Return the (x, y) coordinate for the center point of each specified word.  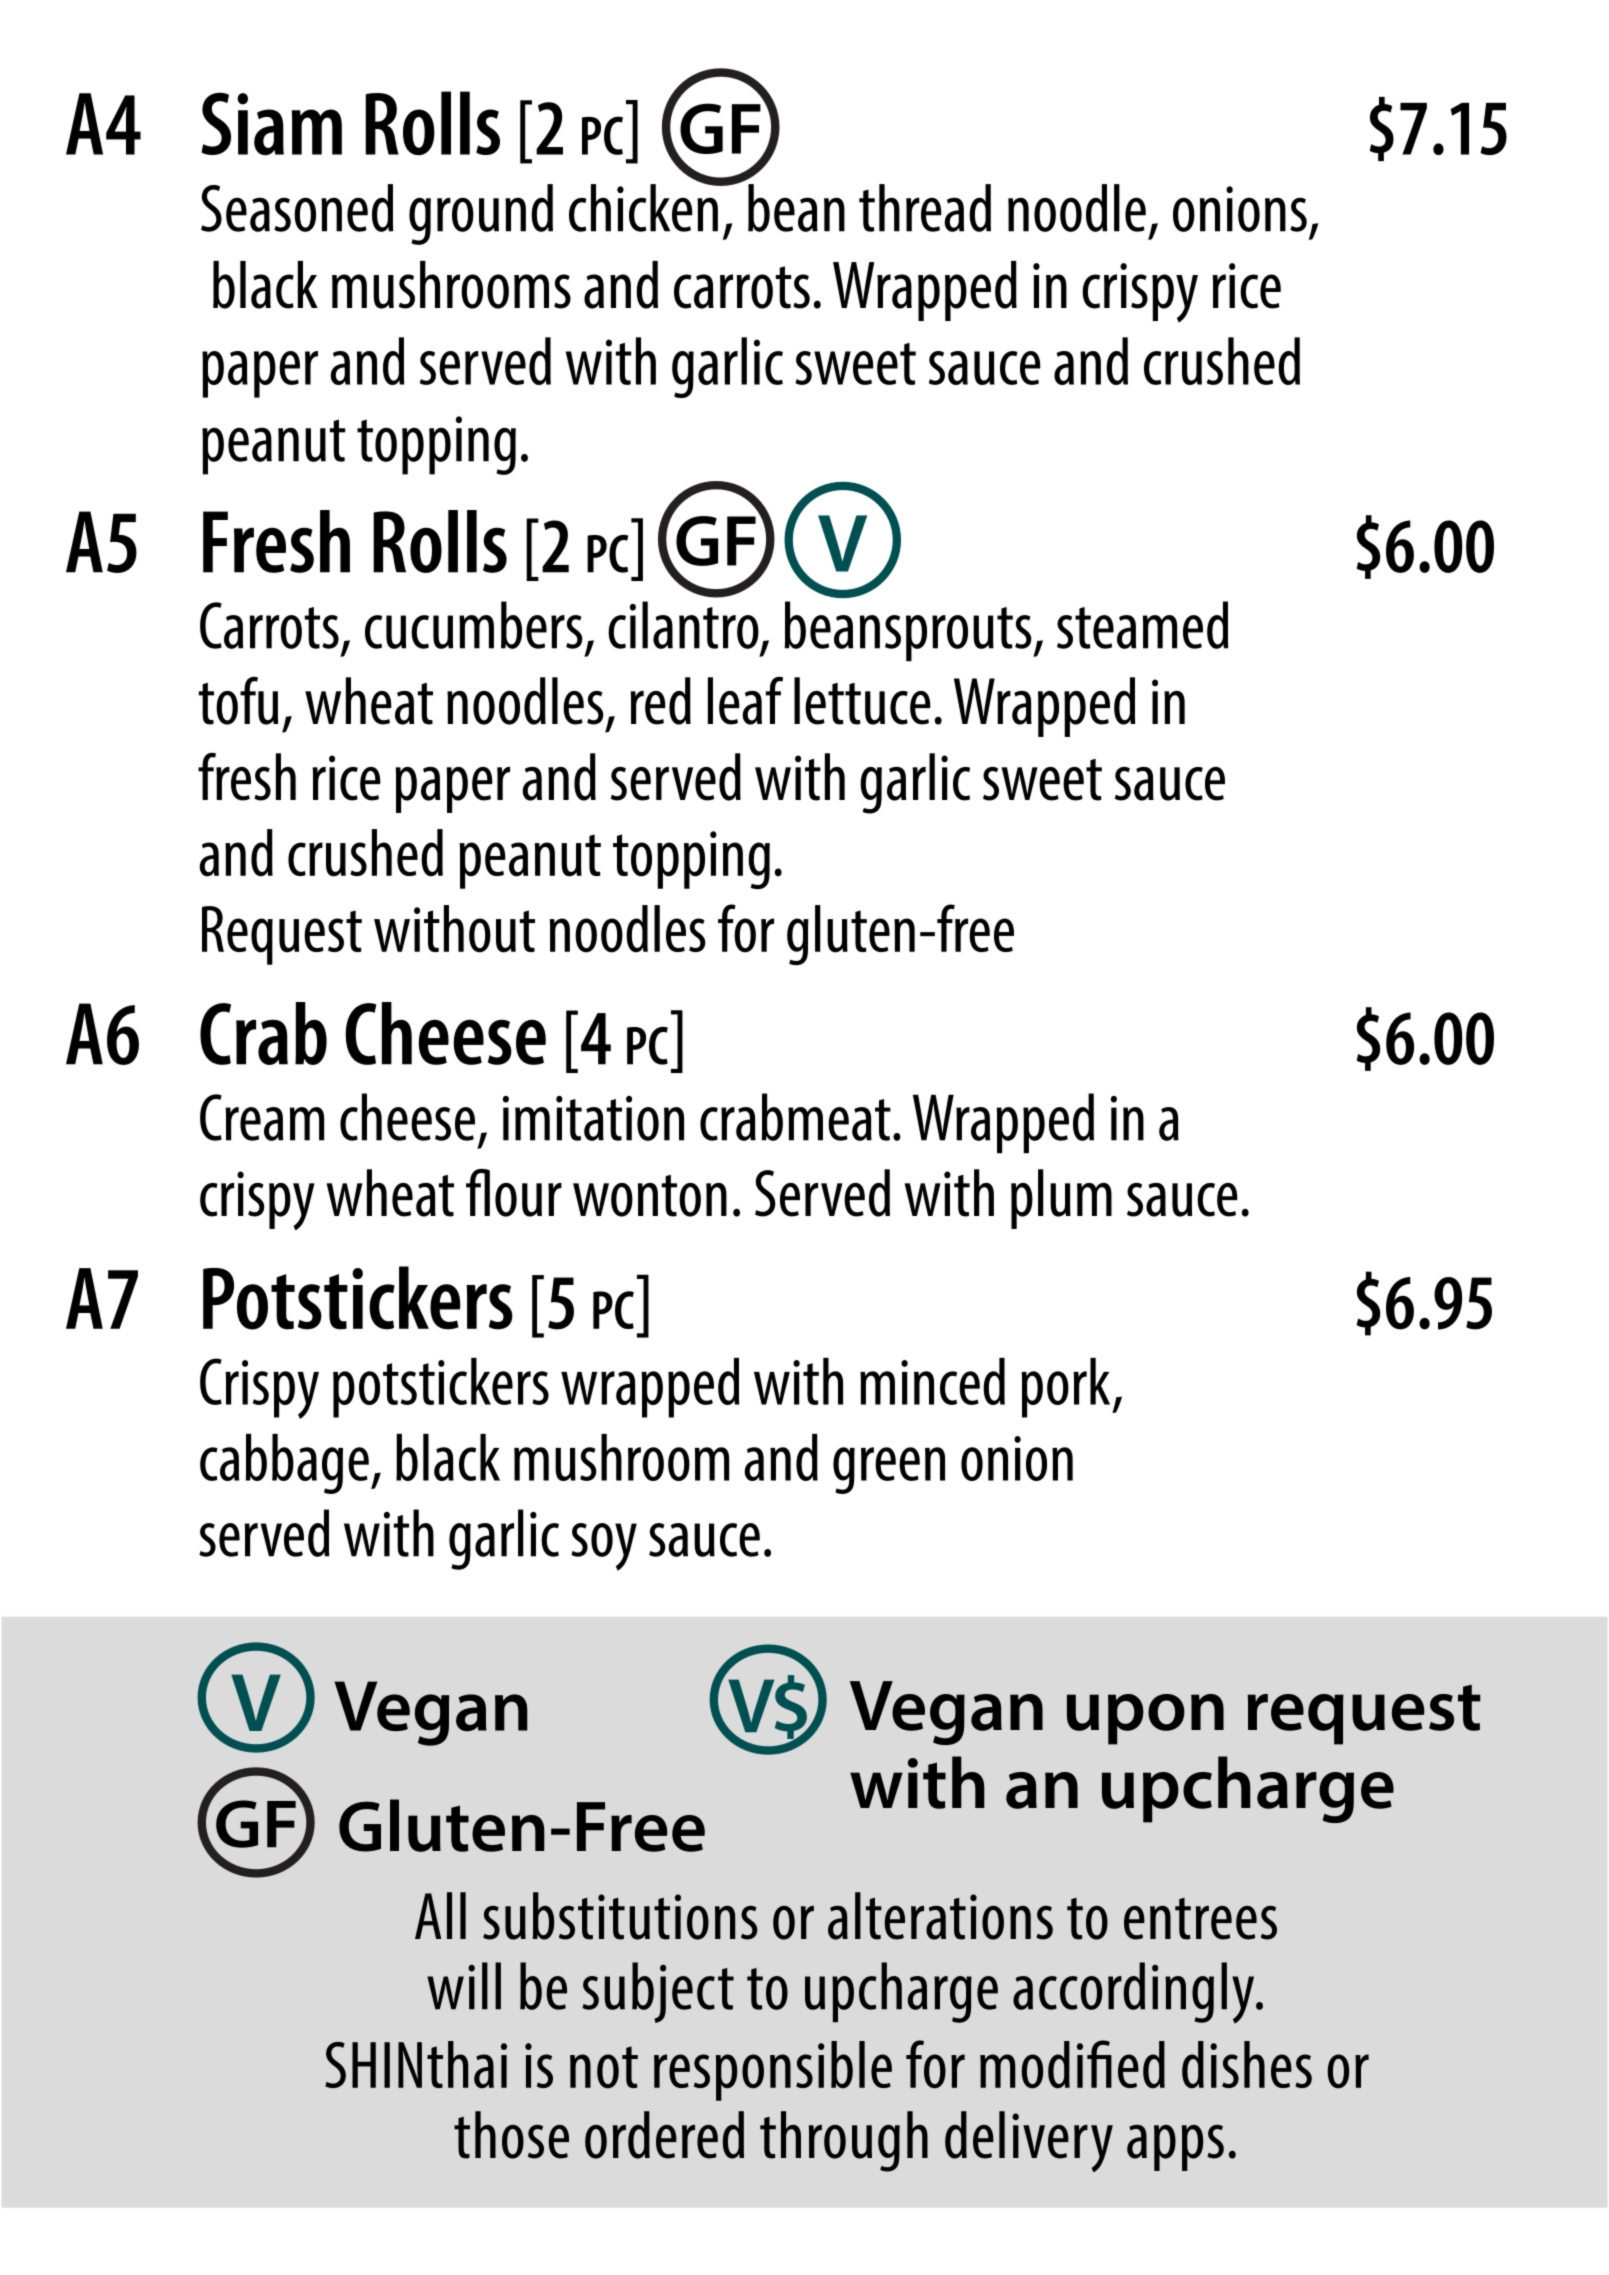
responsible (773, 2071)
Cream (262, 1117)
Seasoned (297, 208)
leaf (745, 701)
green (889, 1470)
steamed (1143, 625)
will (464, 1986)
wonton (650, 1196)
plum (1061, 1199)
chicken (644, 207)
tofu (238, 701)
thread (925, 208)
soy (604, 1547)
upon (1145, 1719)
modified (1072, 2064)
